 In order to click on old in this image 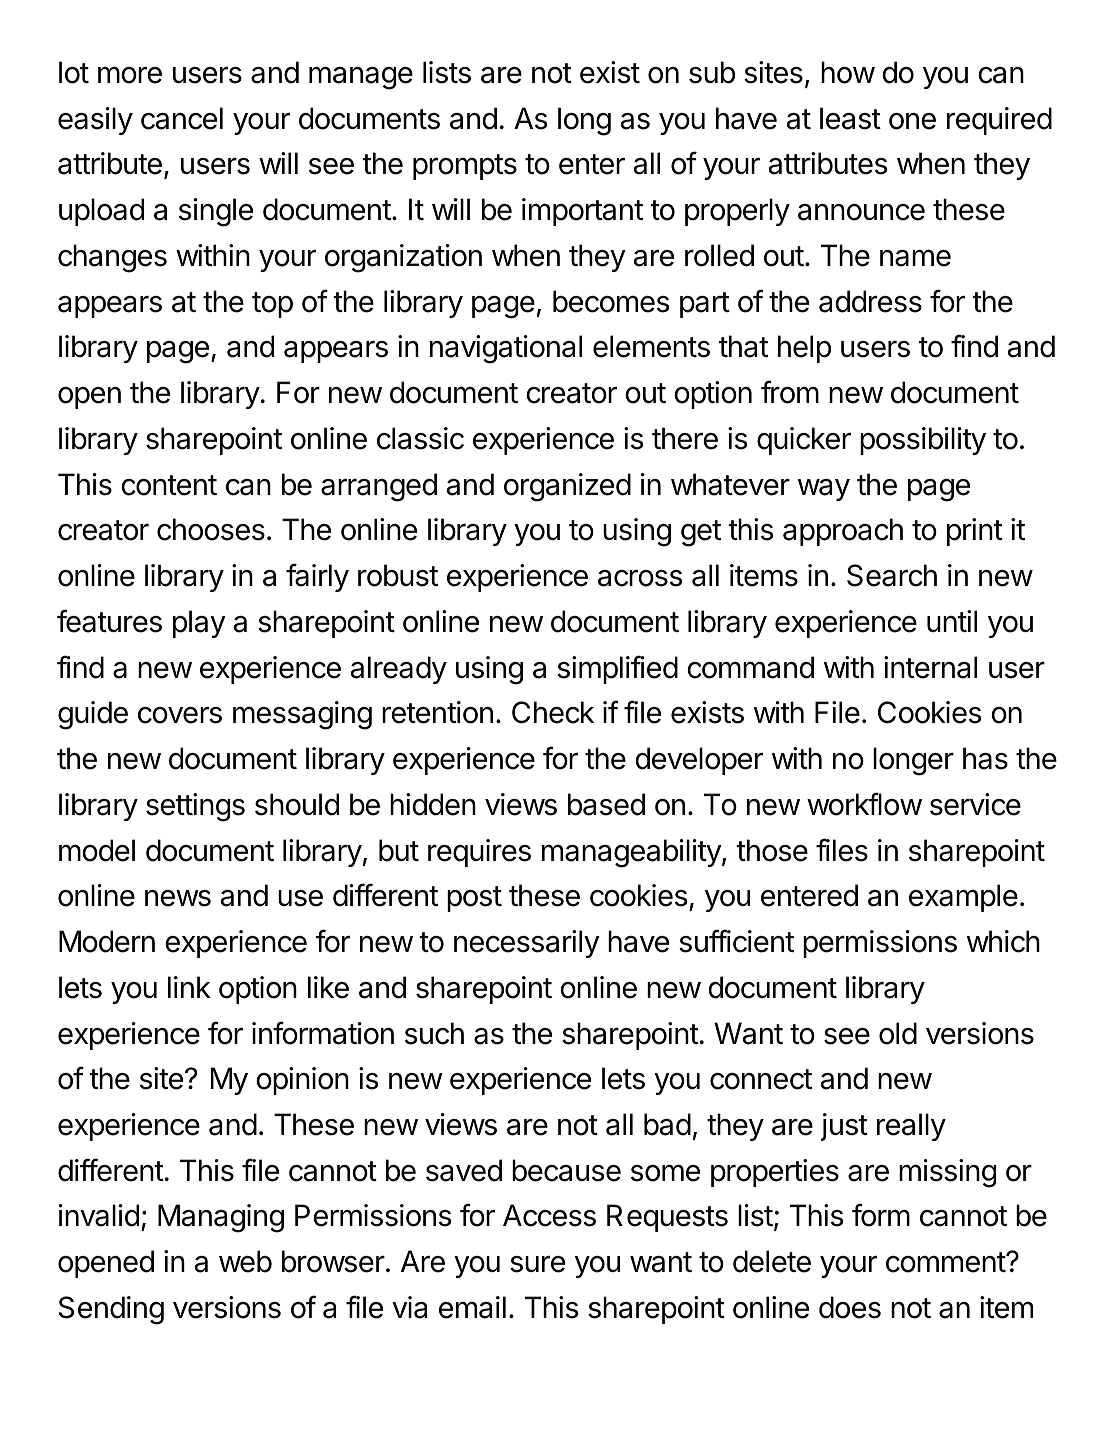, I will do `click(898, 1033)`.
